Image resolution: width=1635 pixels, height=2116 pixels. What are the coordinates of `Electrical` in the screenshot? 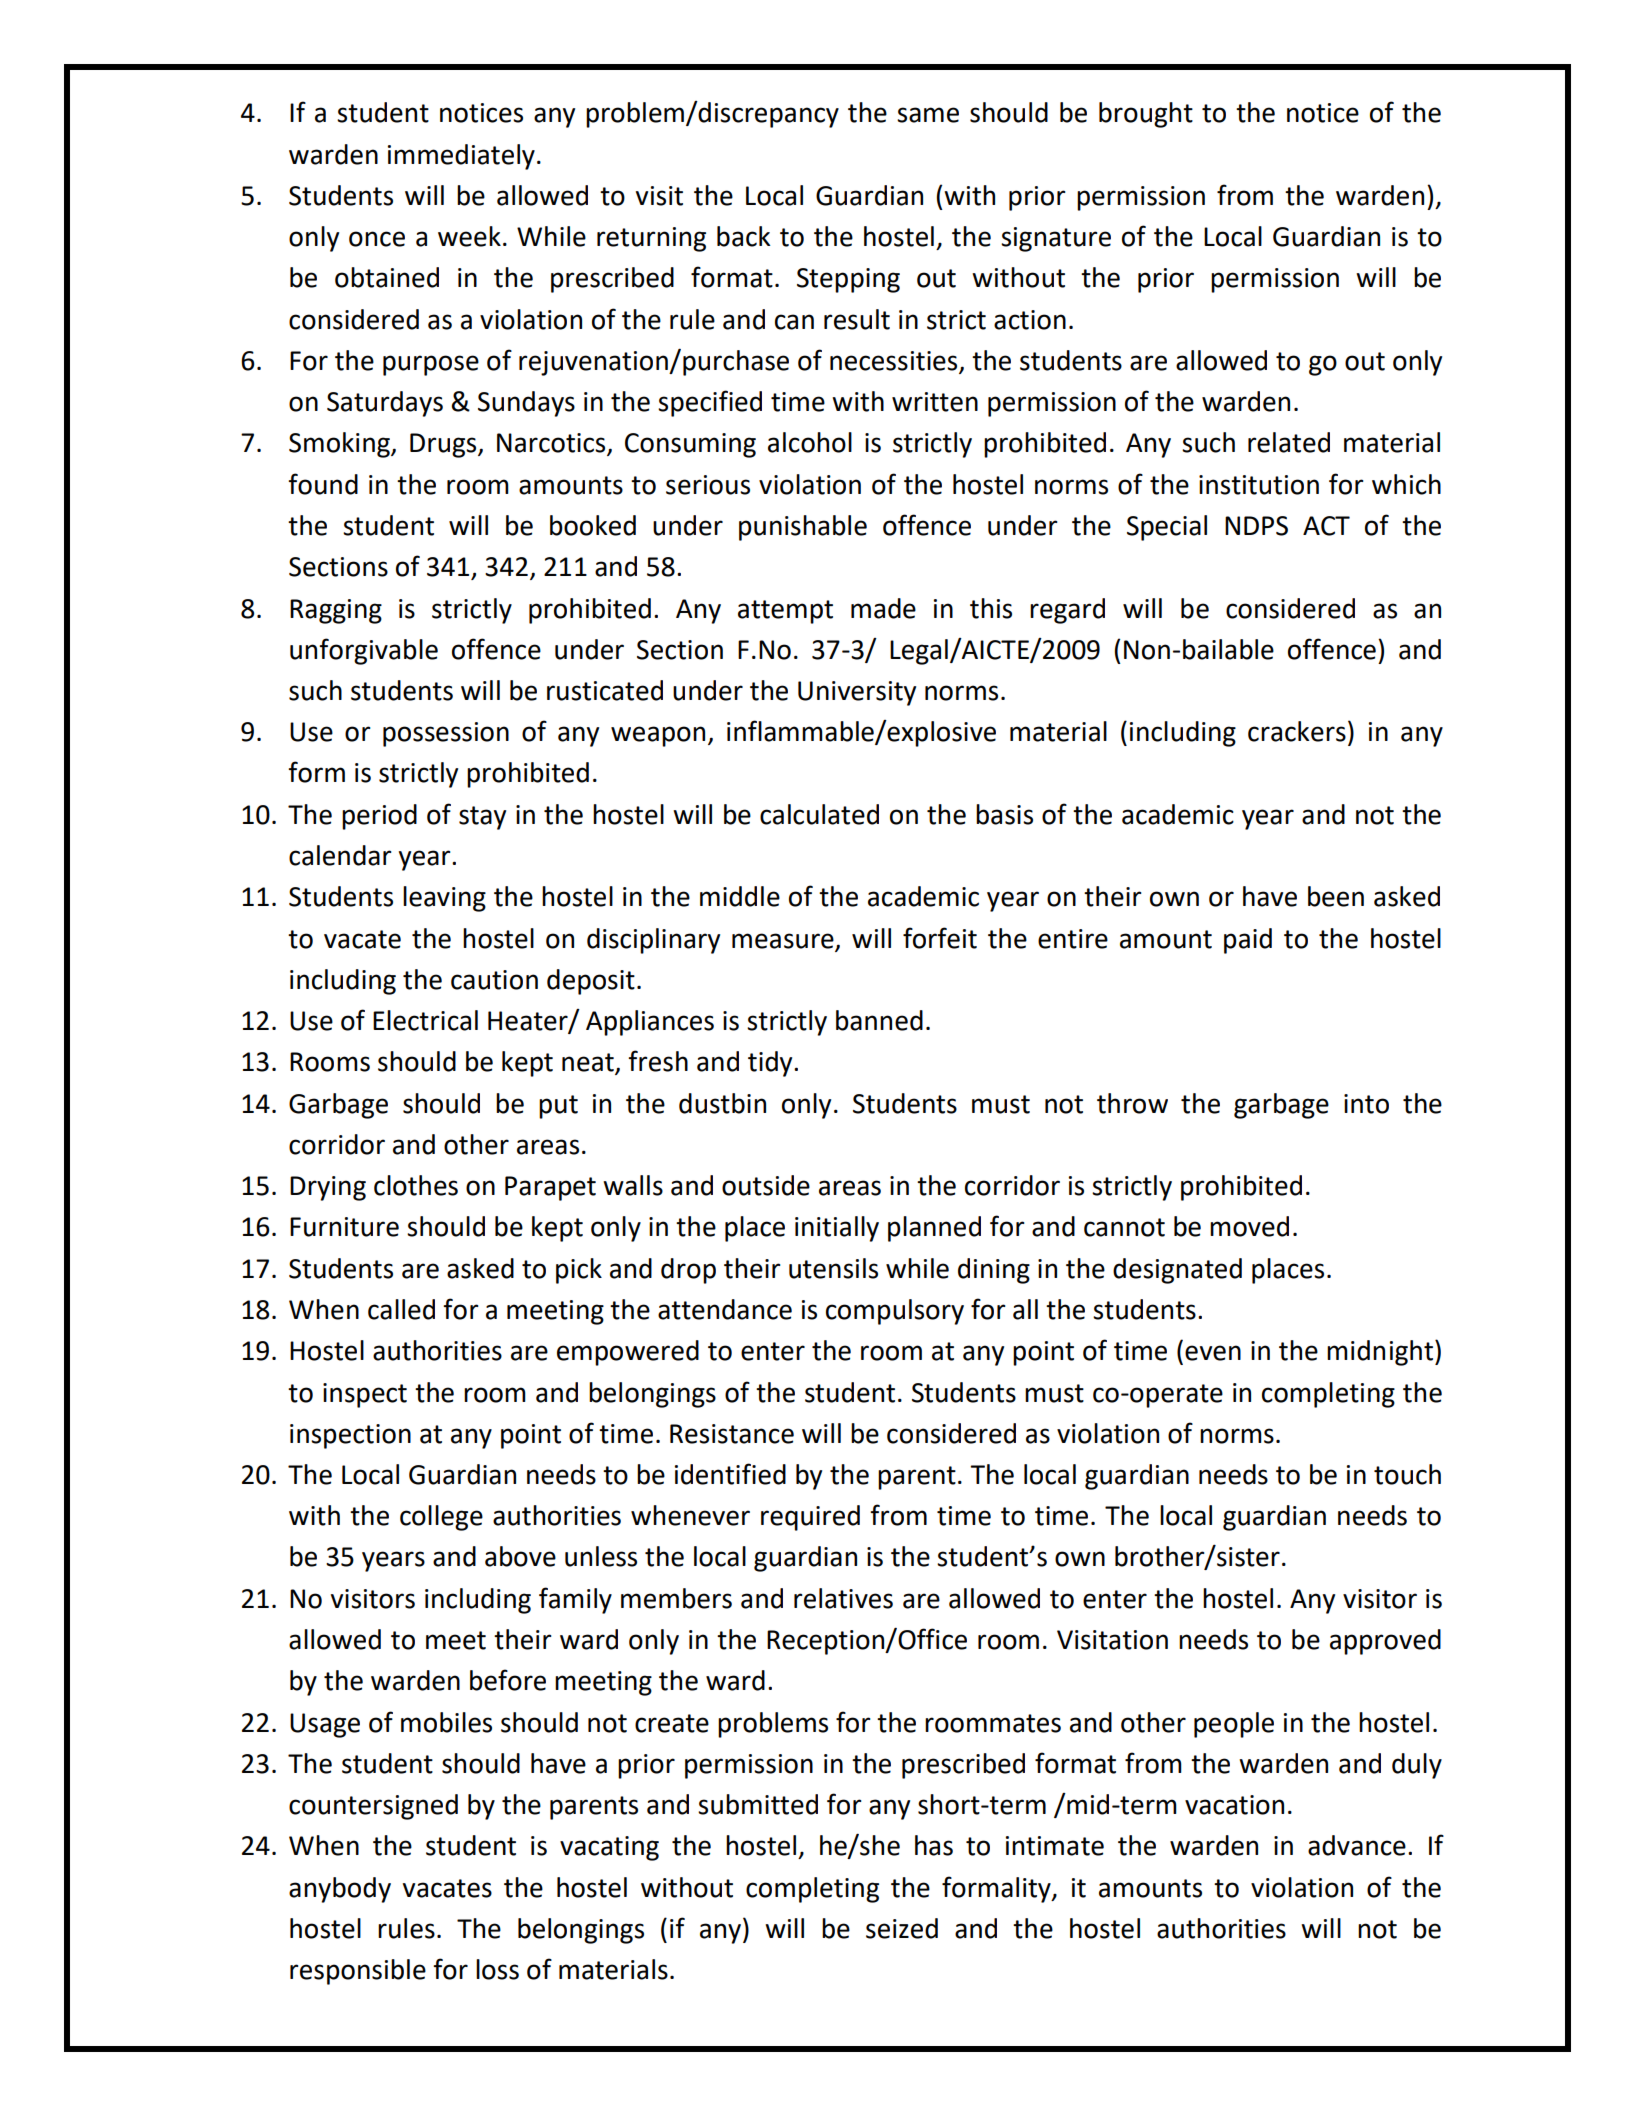 It's located at (425, 1020).
